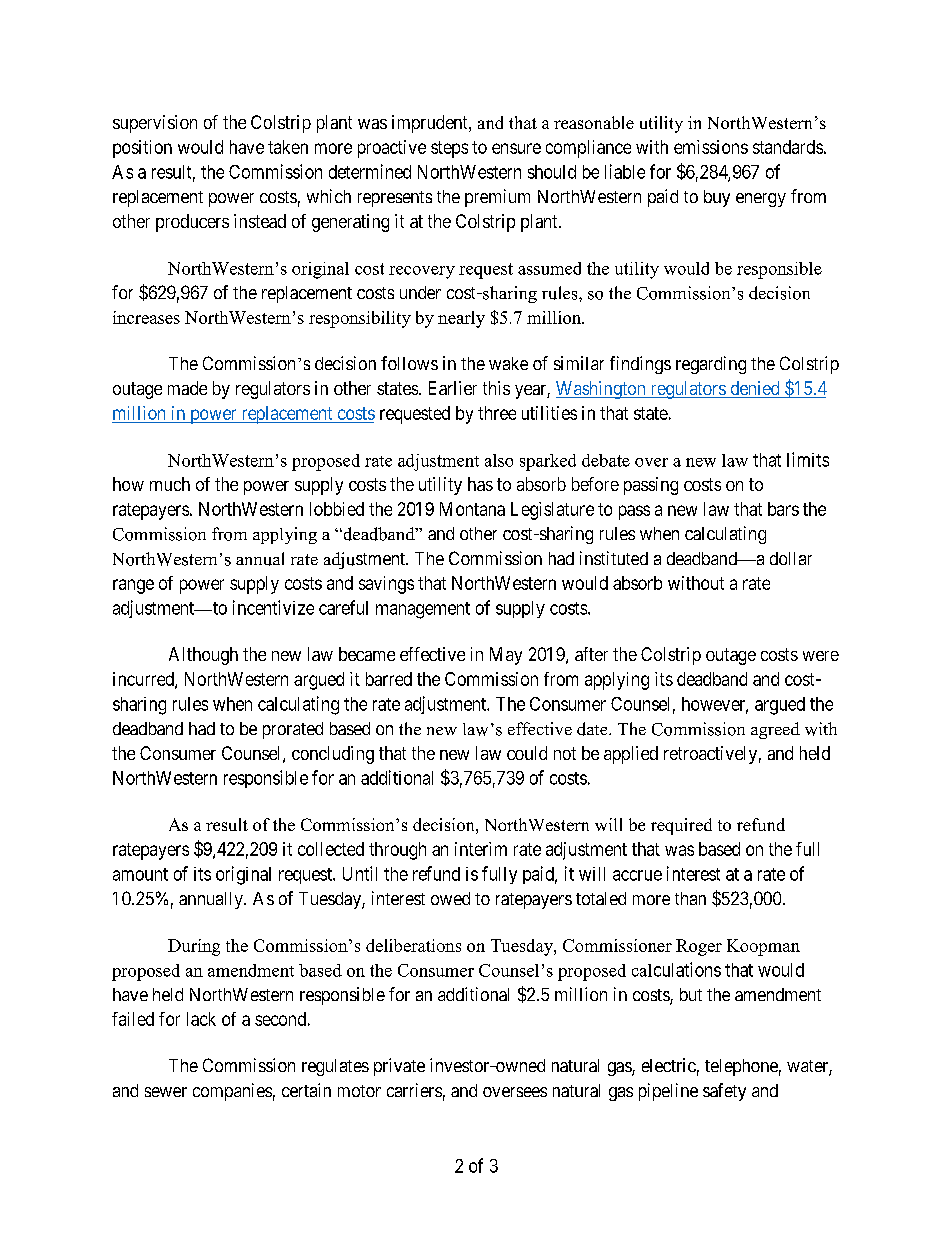 The width and height of the image is (952, 1233). Describe the element at coordinates (203, 656) in the image. I see `Although` at that location.
